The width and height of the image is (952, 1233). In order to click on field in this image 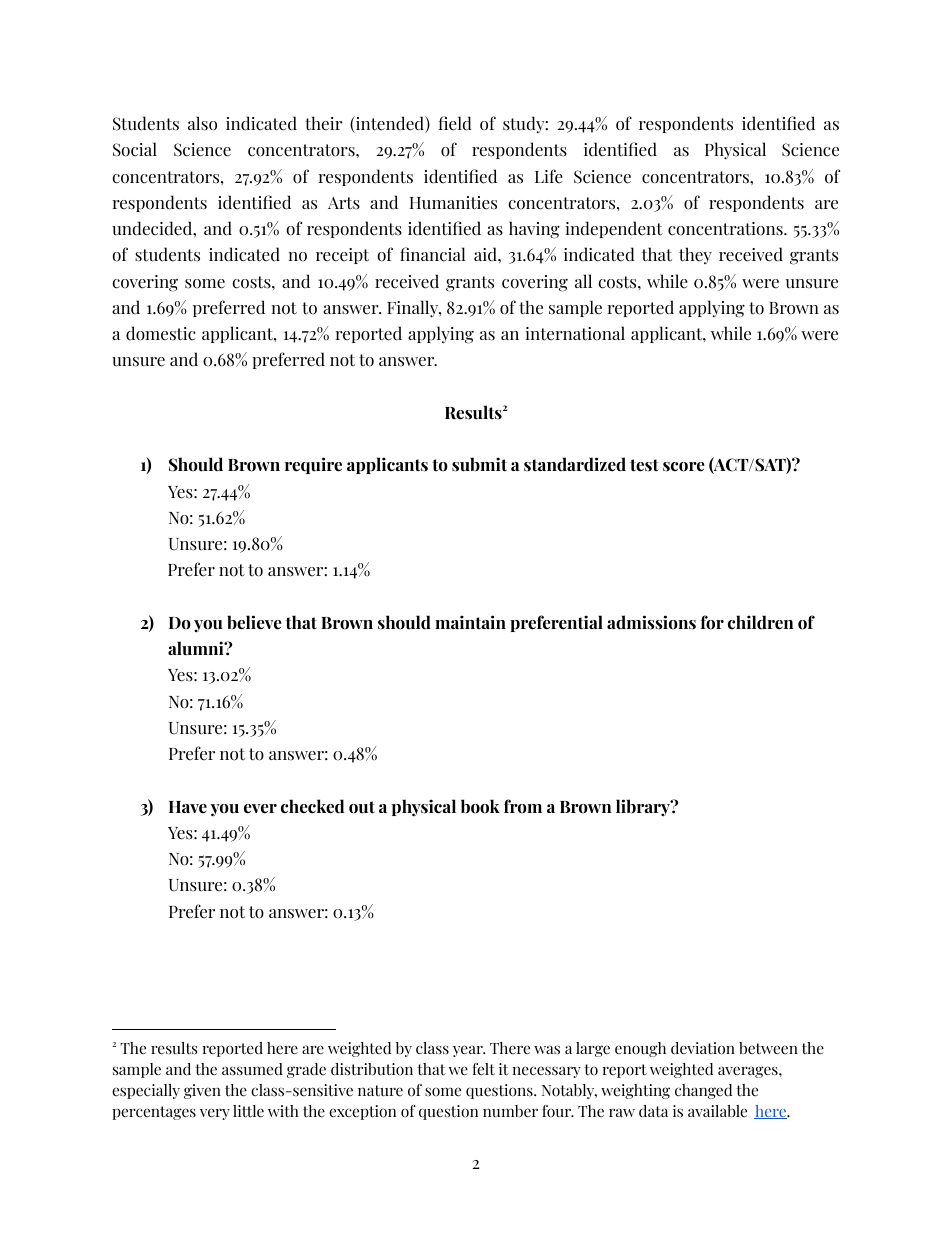, I will do `click(455, 123)`.
